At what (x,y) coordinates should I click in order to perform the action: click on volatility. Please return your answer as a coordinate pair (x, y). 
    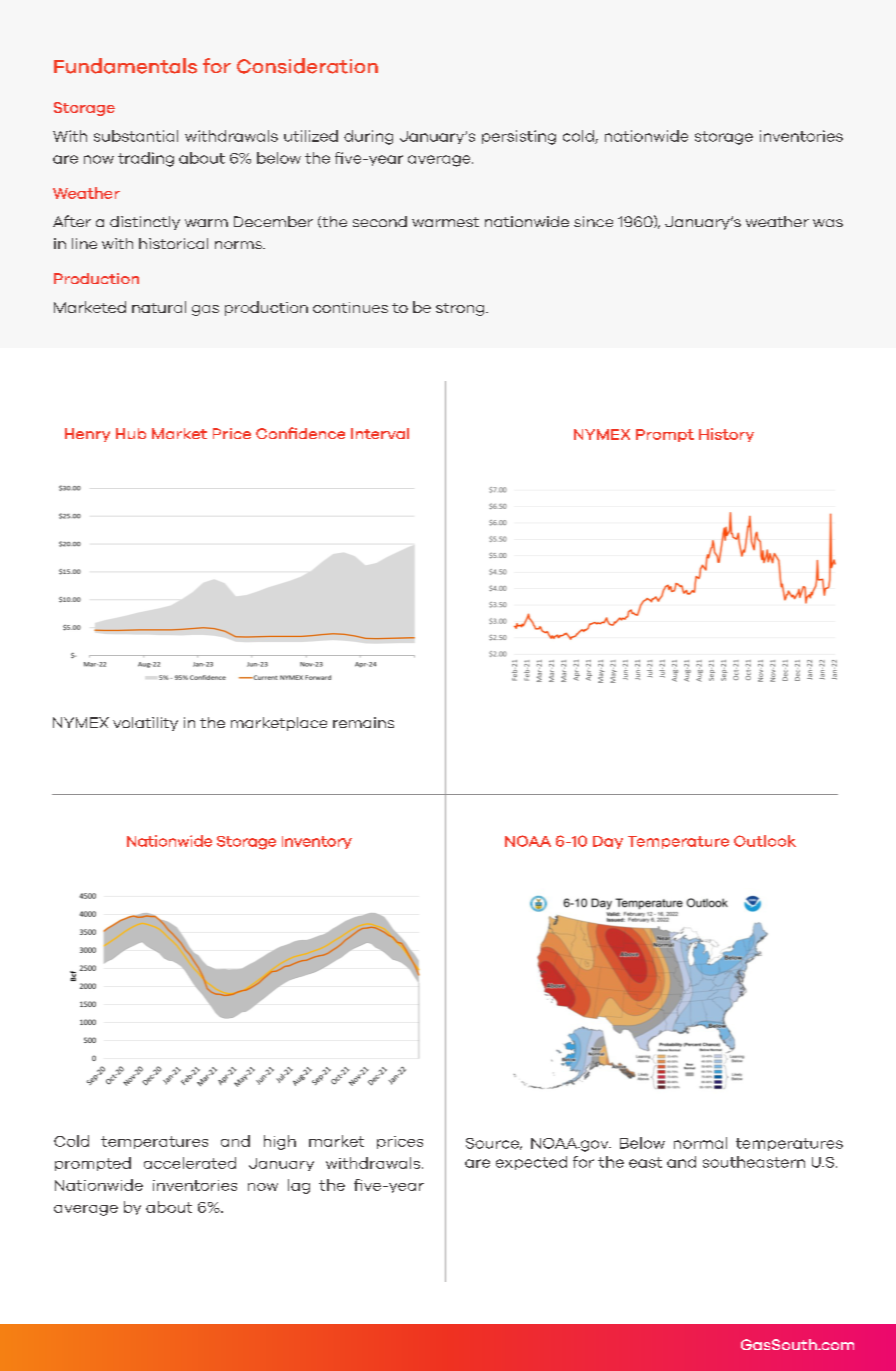
    Looking at the image, I should click on (145, 724).
